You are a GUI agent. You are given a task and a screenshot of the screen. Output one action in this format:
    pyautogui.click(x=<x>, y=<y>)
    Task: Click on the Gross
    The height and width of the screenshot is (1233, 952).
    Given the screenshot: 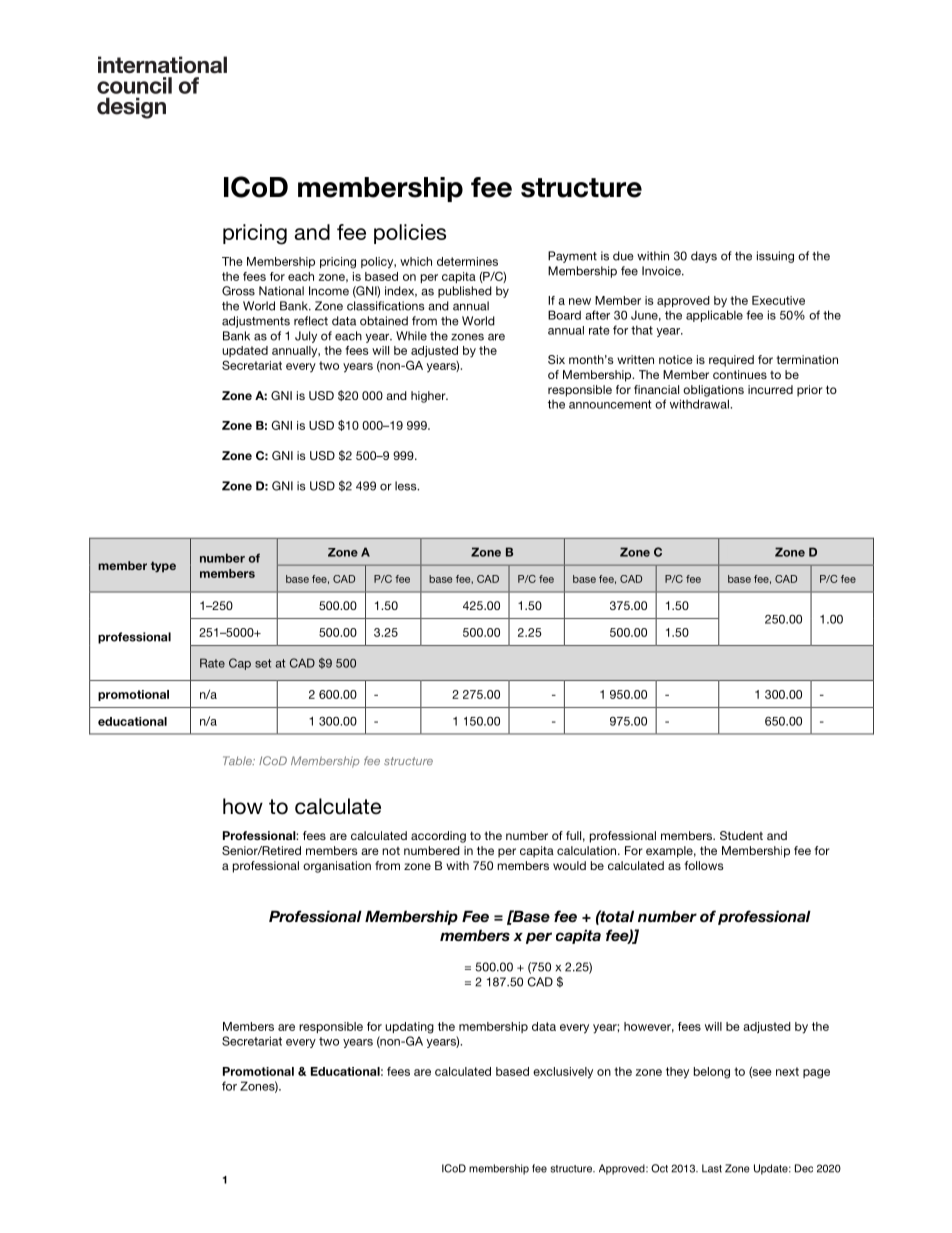 What is the action you would take?
    pyautogui.click(x=238, y=291)
